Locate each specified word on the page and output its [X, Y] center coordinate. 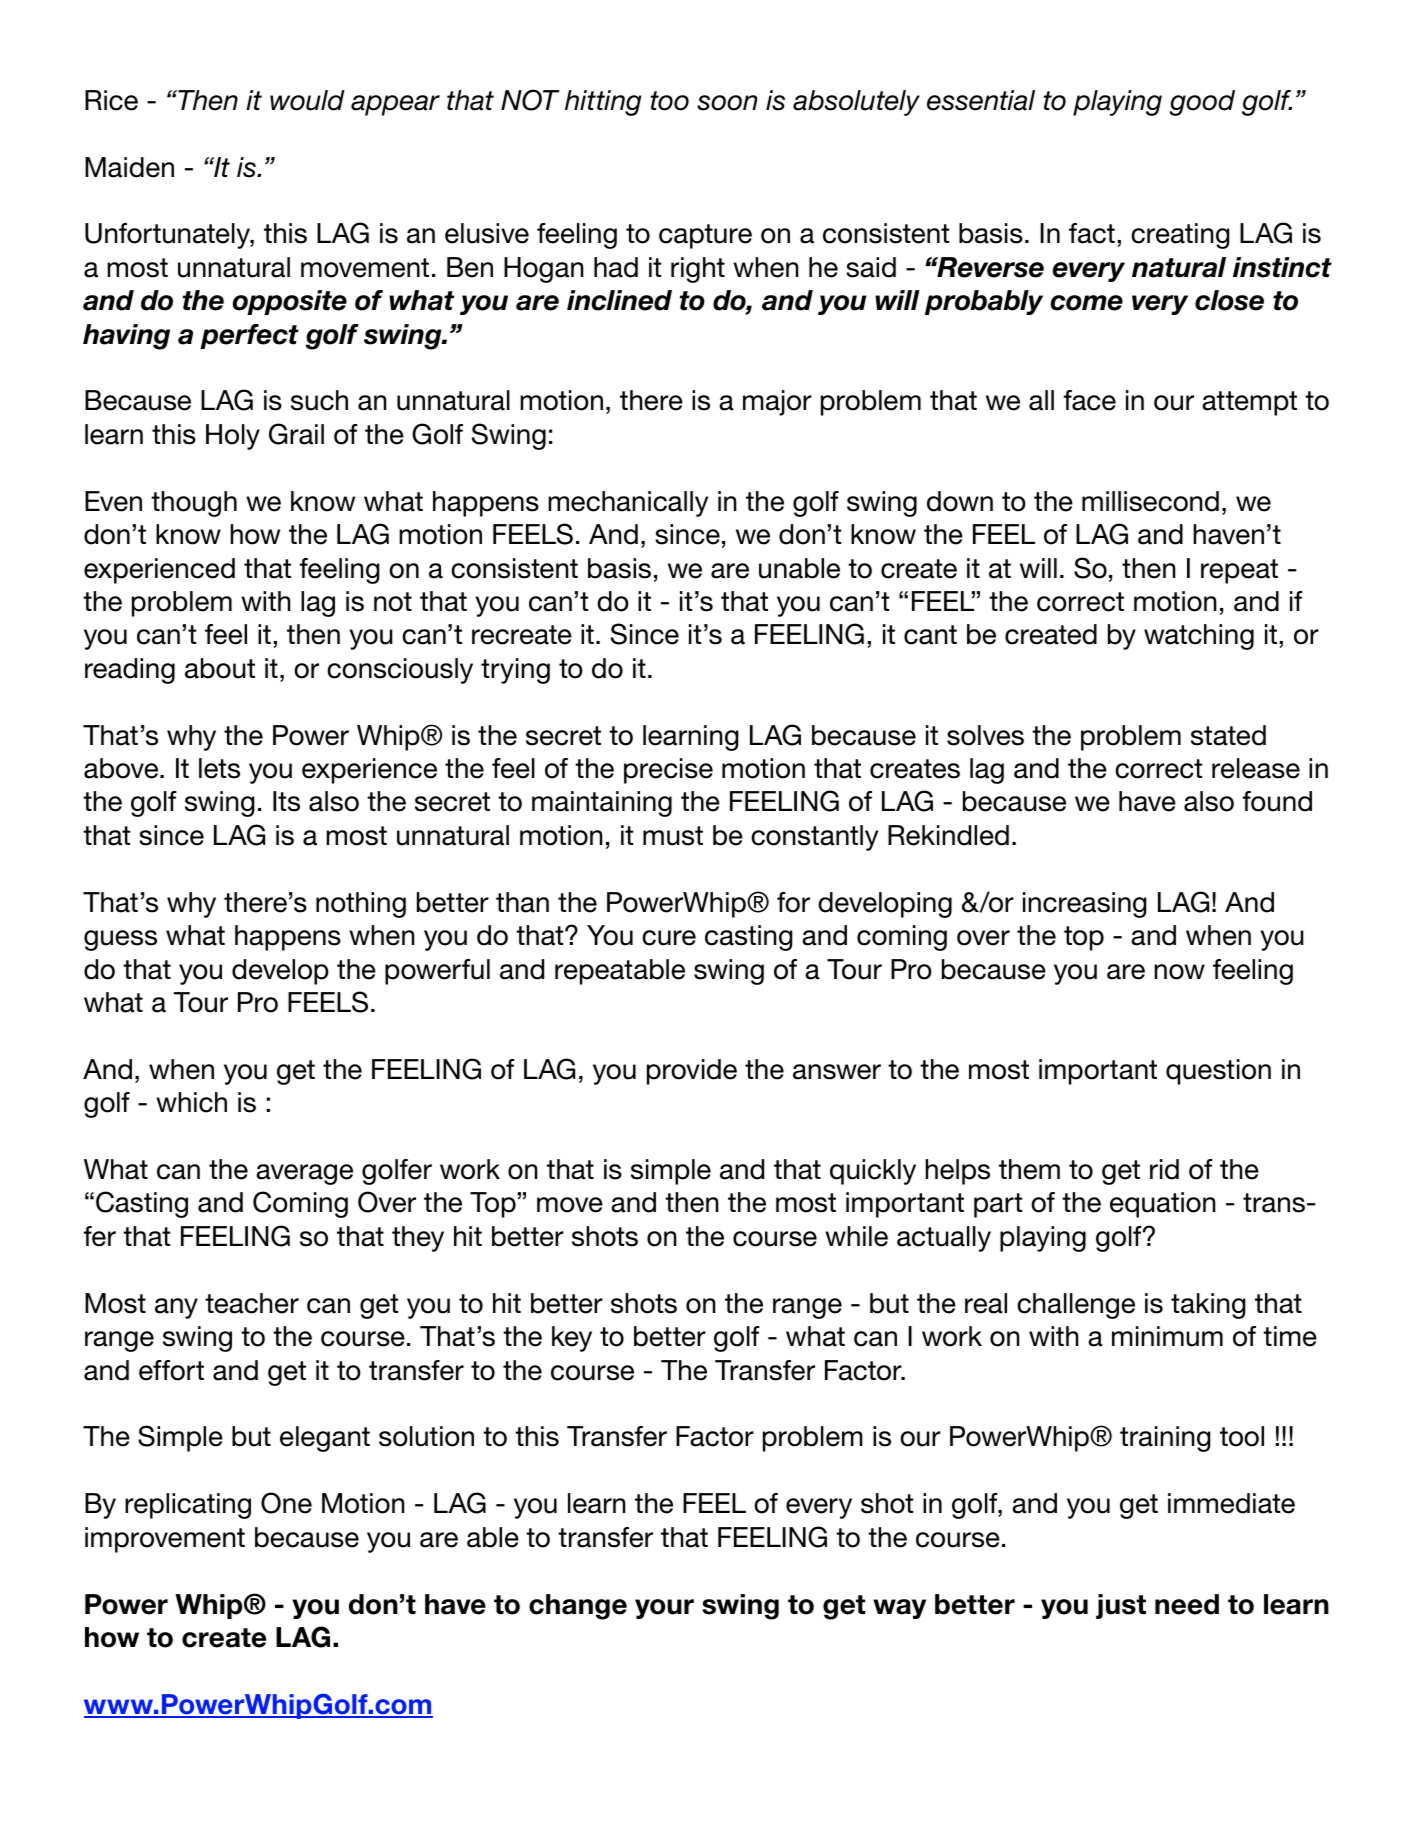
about [220, 668]
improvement [165, 1540]
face [1090, 400]
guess [120, 940]
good [1202, 103]
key [572, 1339]
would [307, 100]
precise [668, 771]
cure [669, 938]
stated [1228, 735]
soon [727, 103]
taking [1208, 1306]
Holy [233, 437]
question [1218, 1072]
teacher [252, 1303]
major [777, 403]
